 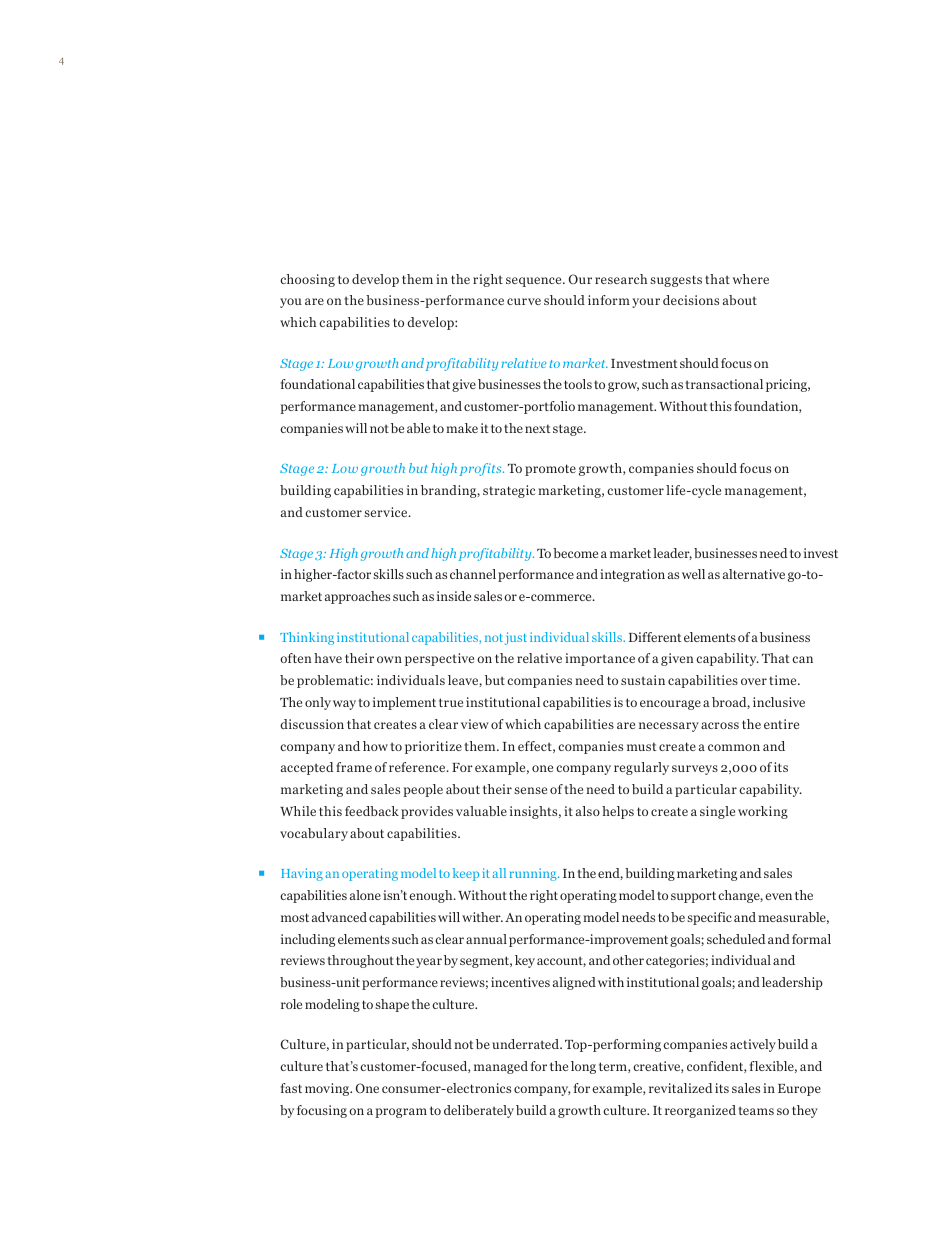 What do you see at coordinates (307, 280) in the image?
I see `choosing` at bounding box center [307, 280].
